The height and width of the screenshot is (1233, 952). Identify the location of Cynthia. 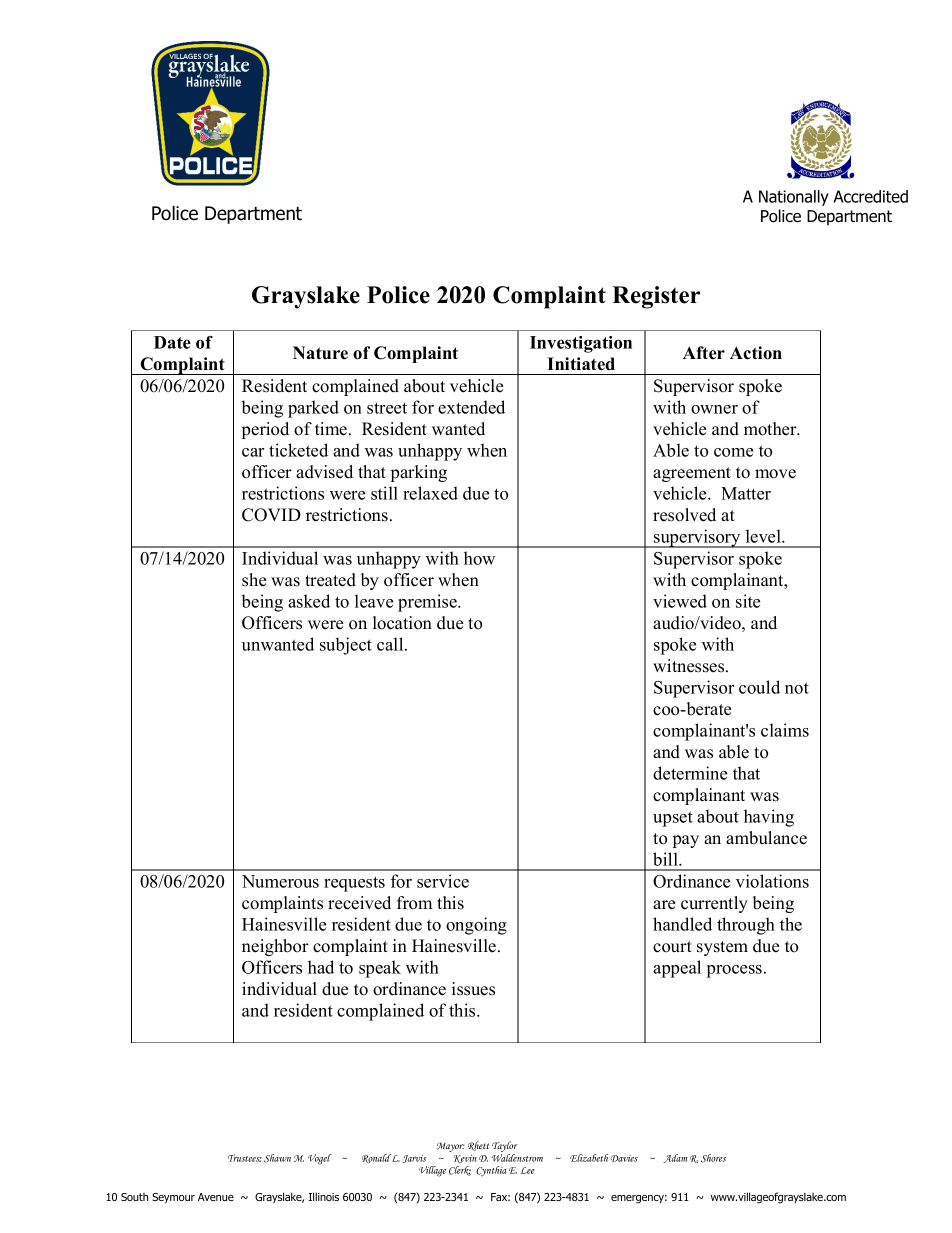
(491, 1171).
